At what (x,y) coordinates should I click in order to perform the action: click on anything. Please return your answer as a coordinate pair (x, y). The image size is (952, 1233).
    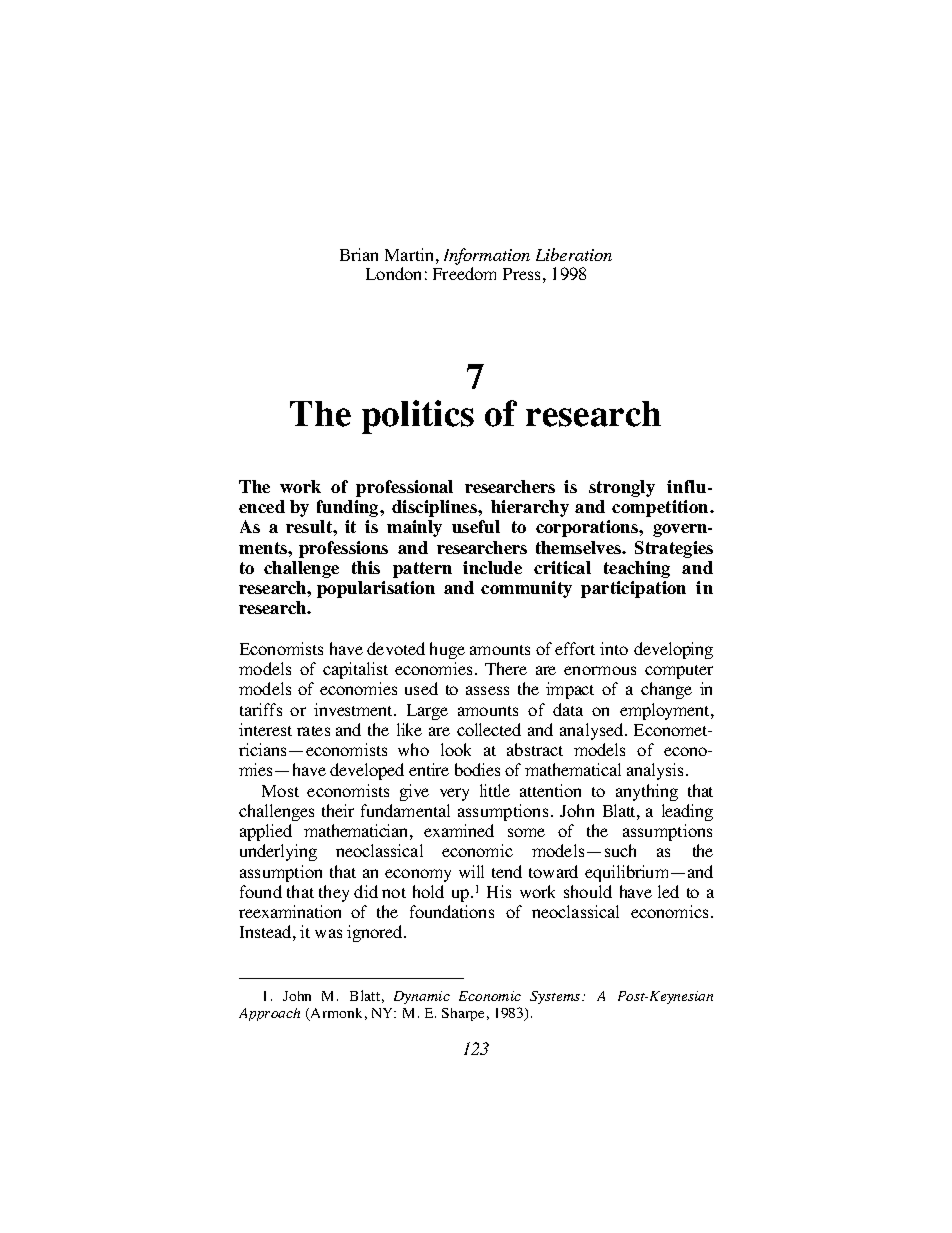
    Looking at the image, I should click on (647, 792).
